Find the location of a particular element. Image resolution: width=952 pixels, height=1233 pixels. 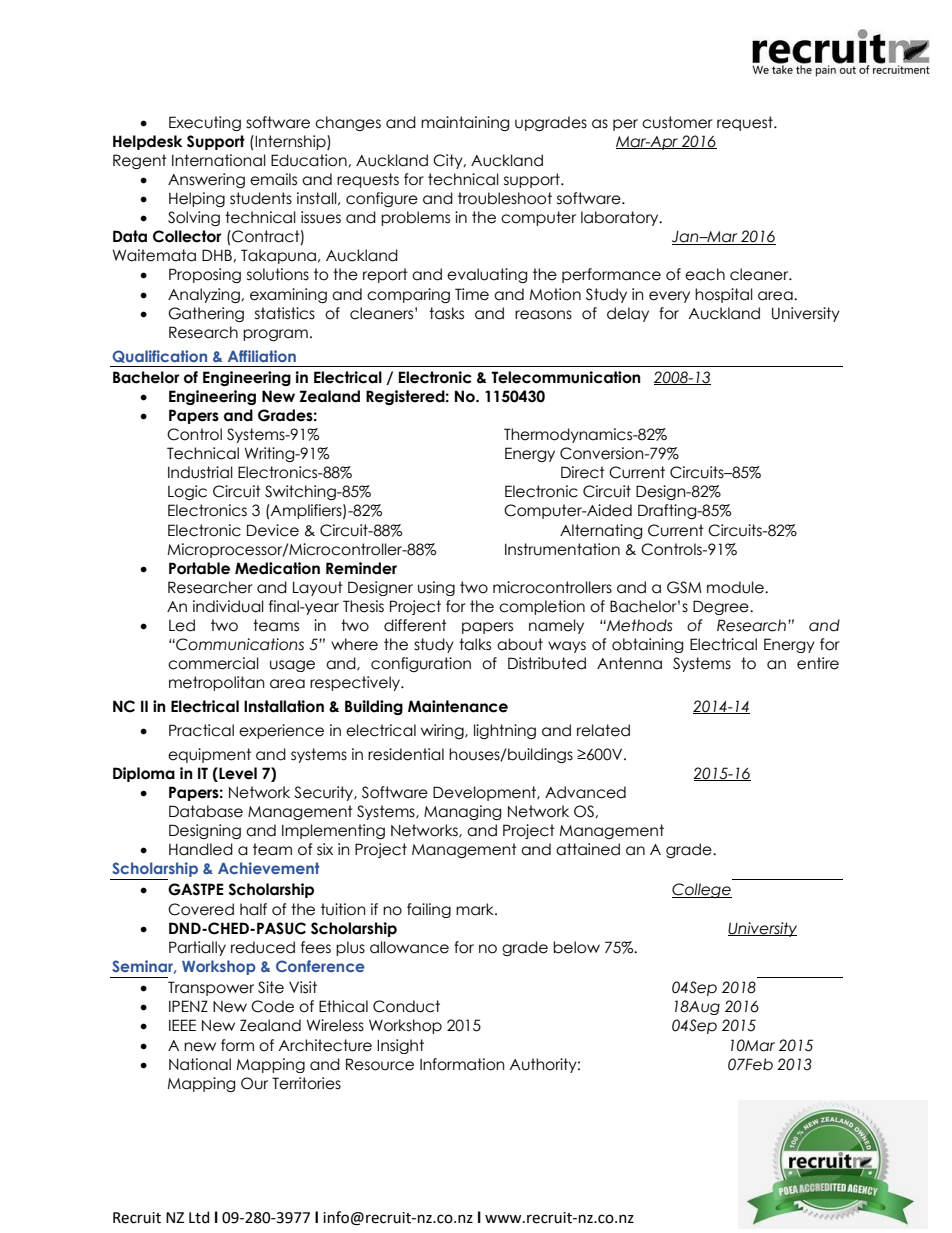

Ltd is located at coordinates (199, 1217).
